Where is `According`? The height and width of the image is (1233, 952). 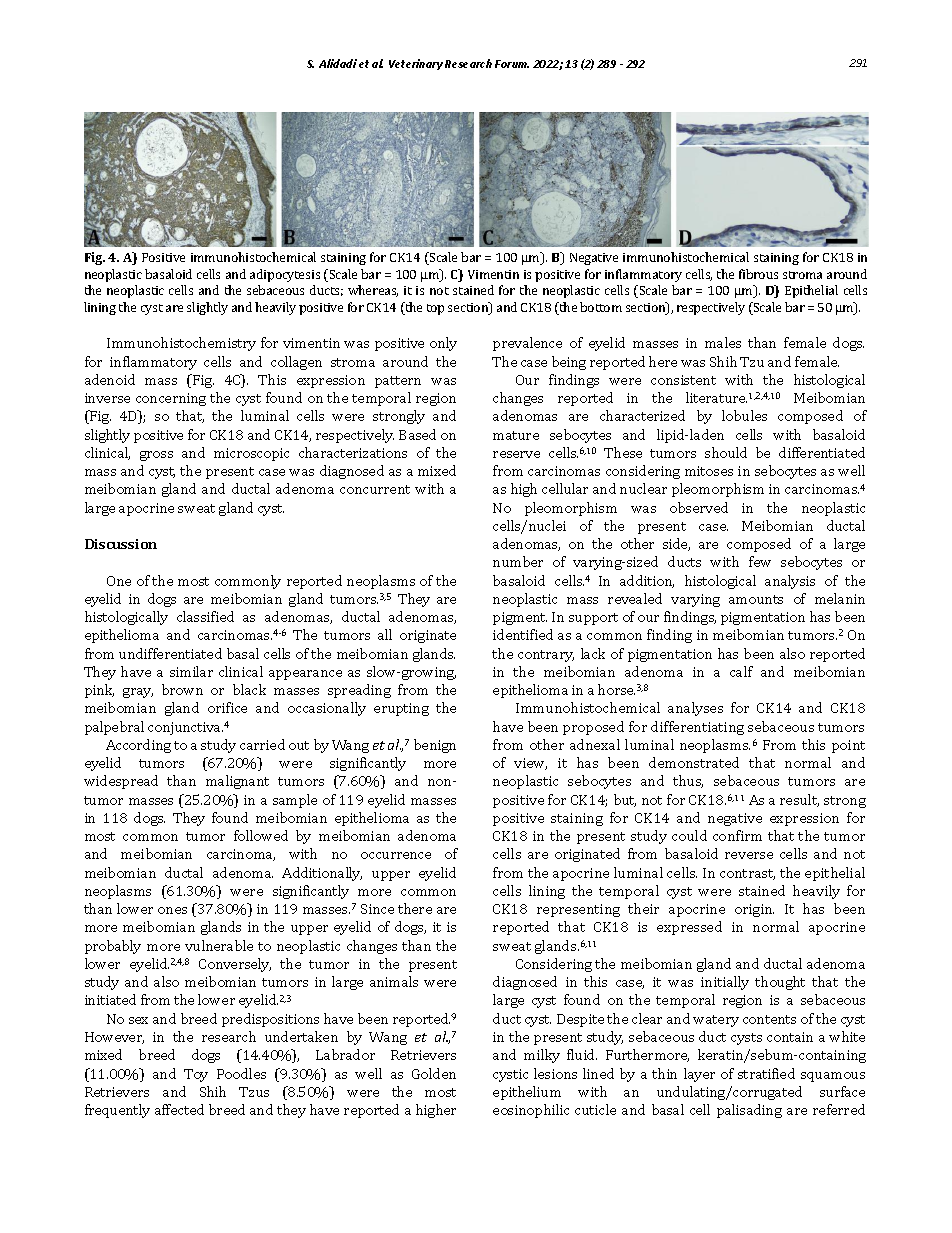 According is located at coordinates (138, 746).
